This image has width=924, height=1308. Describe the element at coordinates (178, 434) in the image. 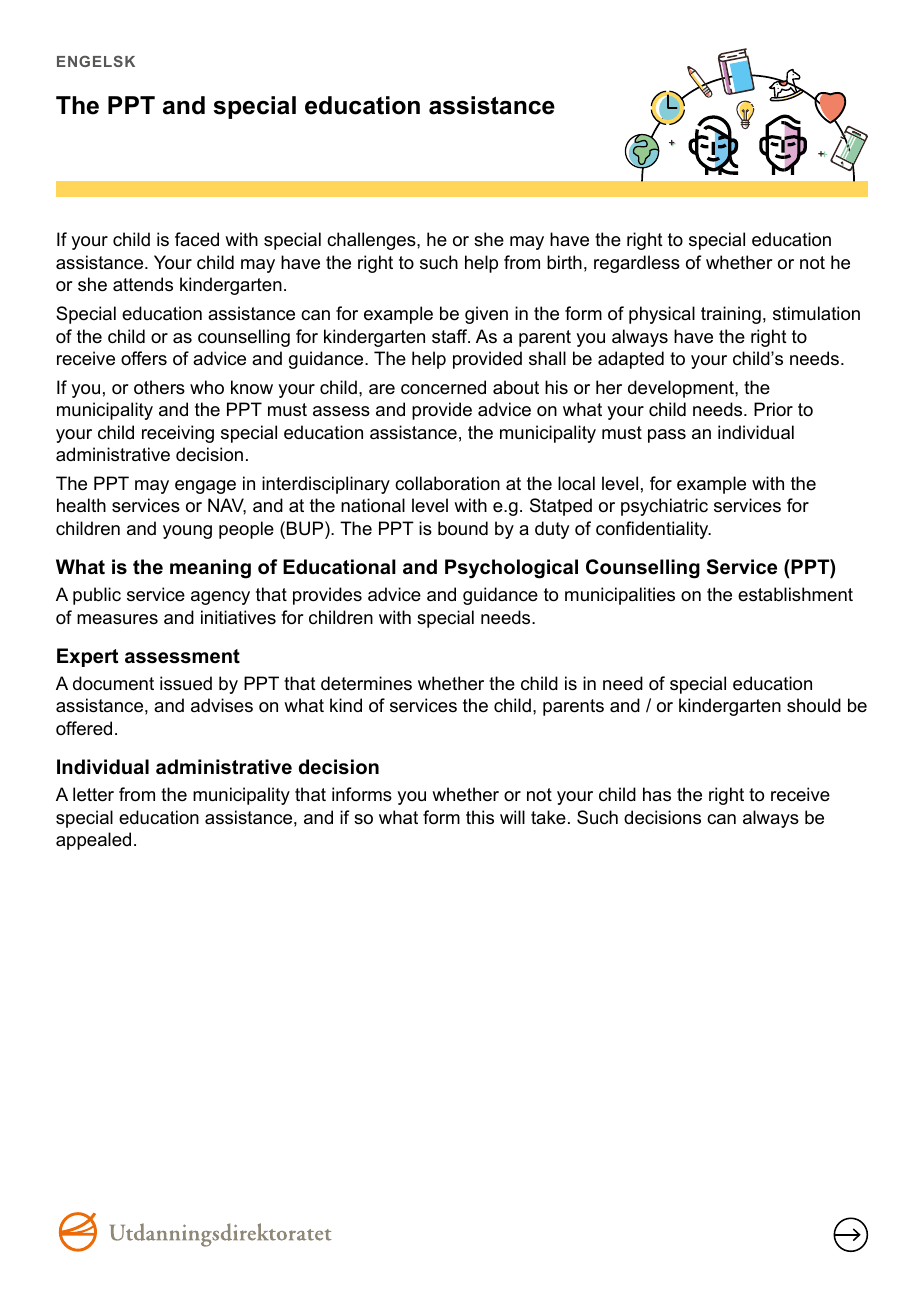

I see `receiving` at that location.
